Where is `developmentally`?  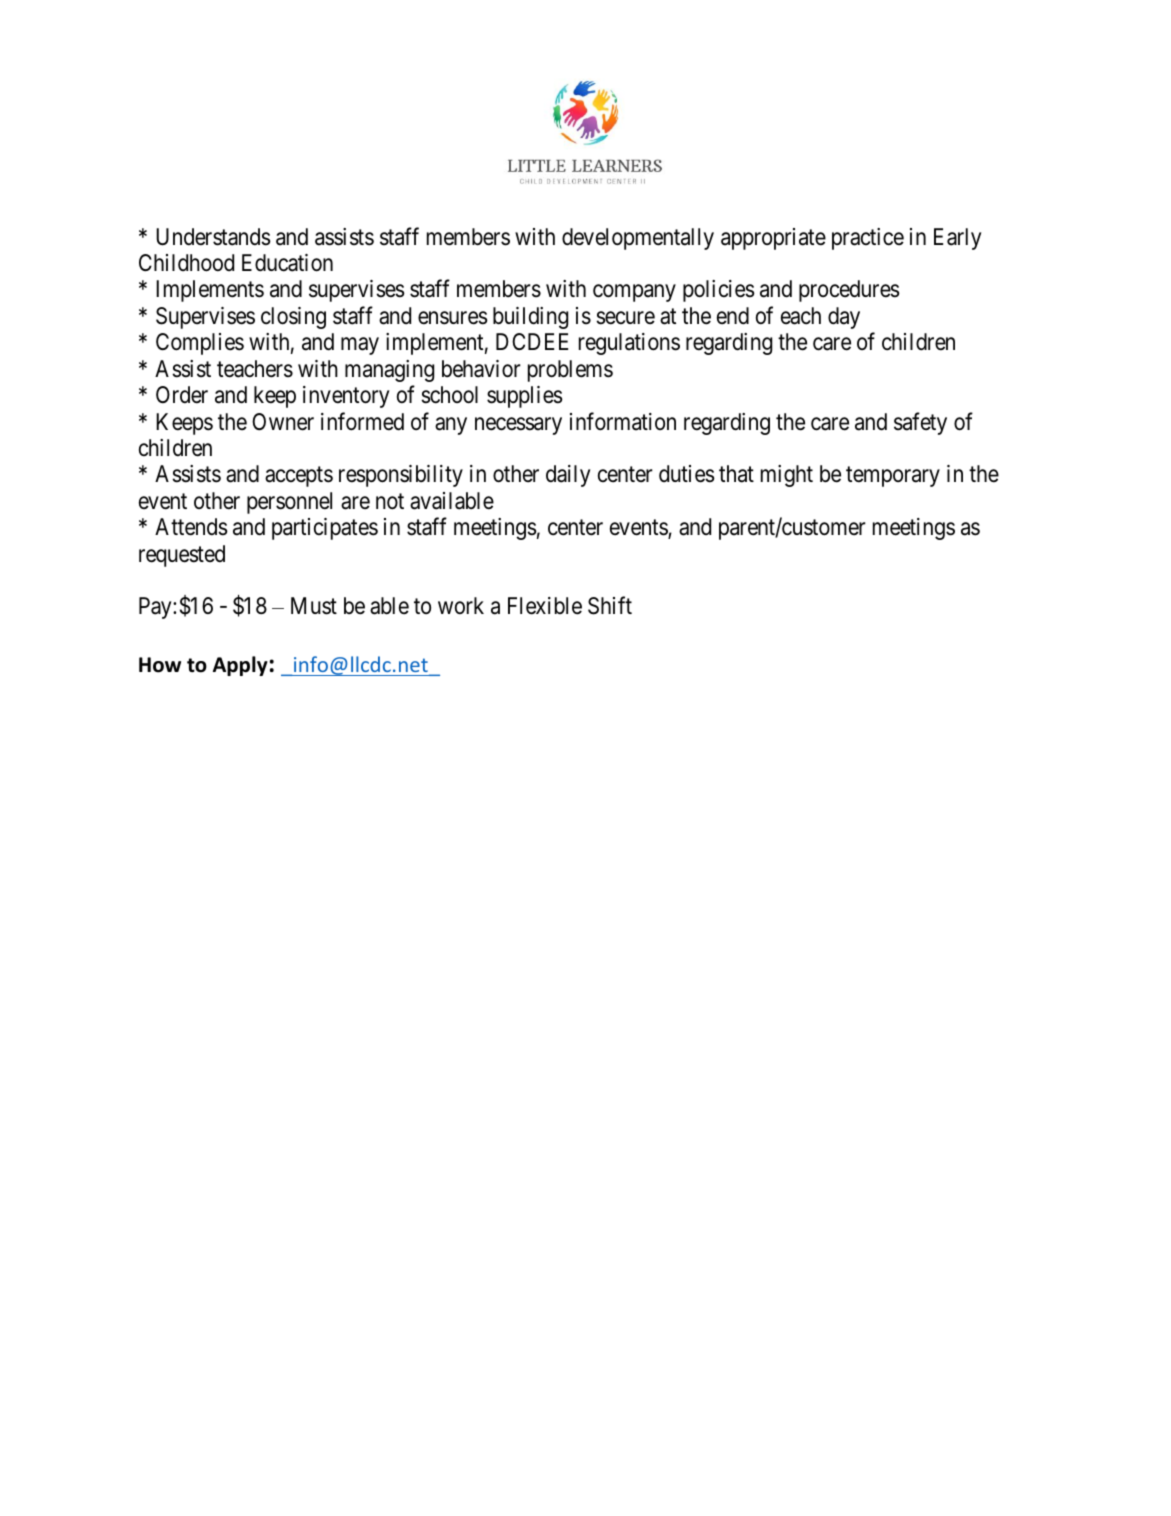 developmentally is located at coordinates (638, 239).
